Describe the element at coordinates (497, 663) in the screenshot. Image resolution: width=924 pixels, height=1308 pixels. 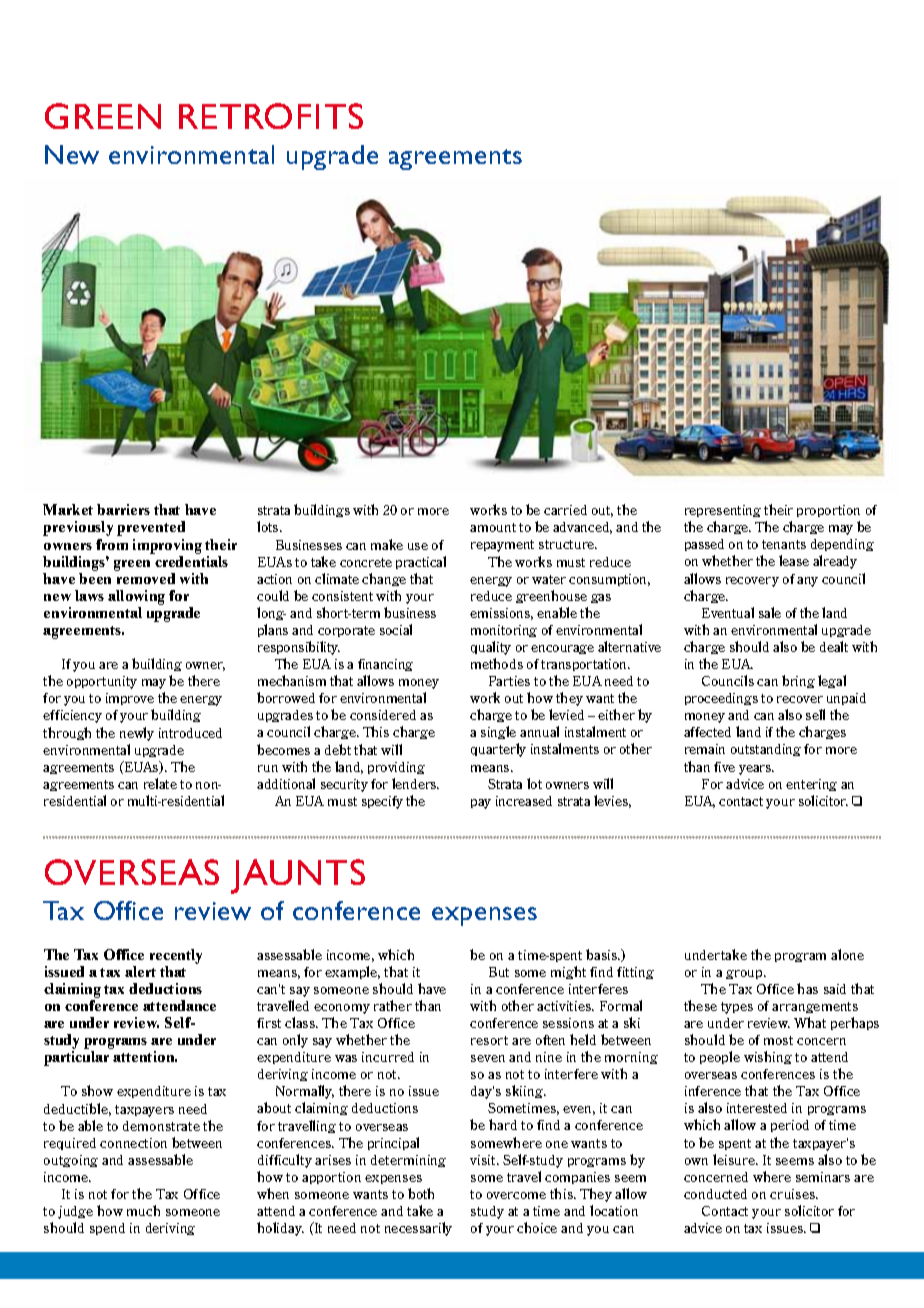
I see `methods` at that location.
